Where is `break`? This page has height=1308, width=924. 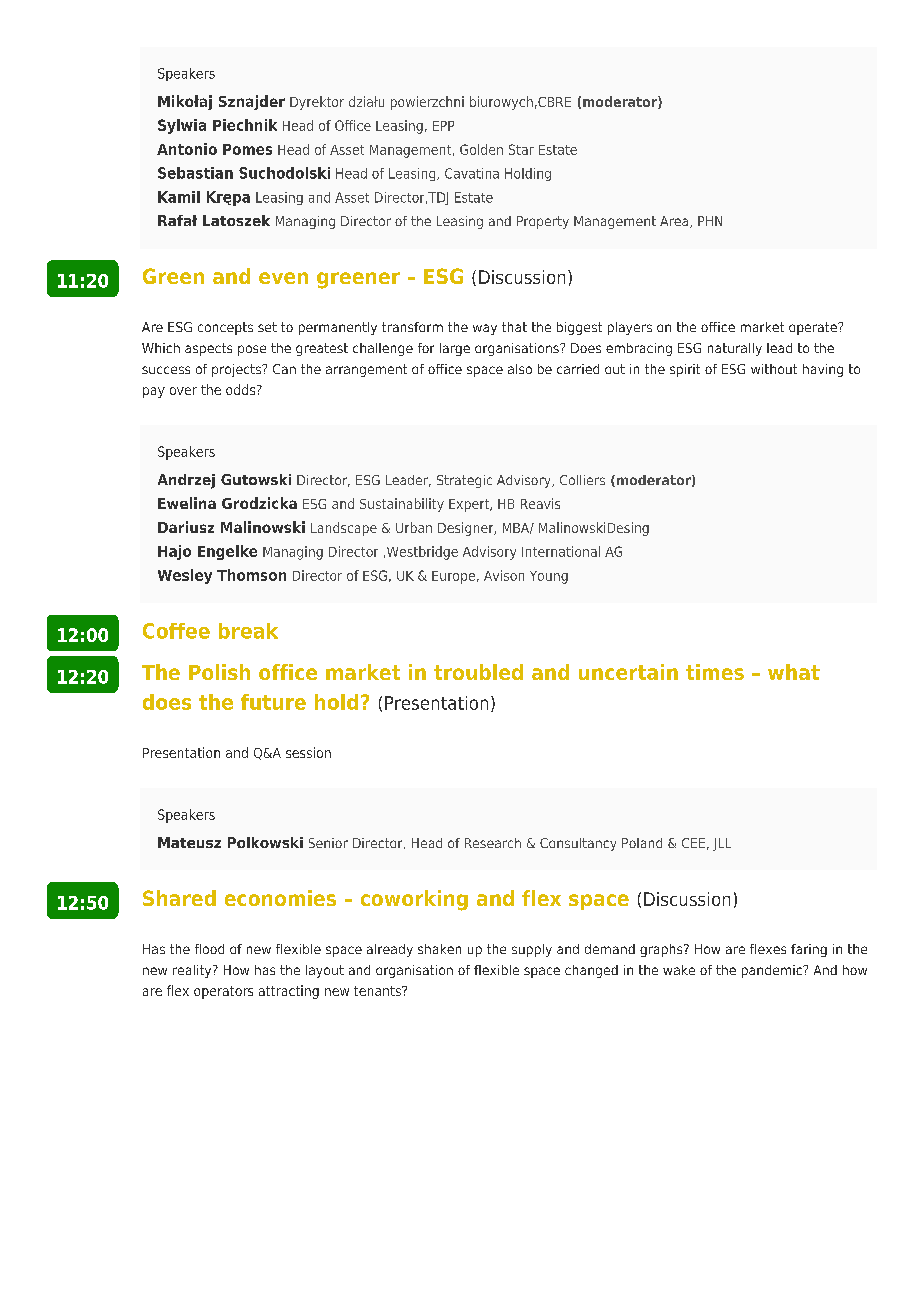 break is located at coordinates (248, 631).
